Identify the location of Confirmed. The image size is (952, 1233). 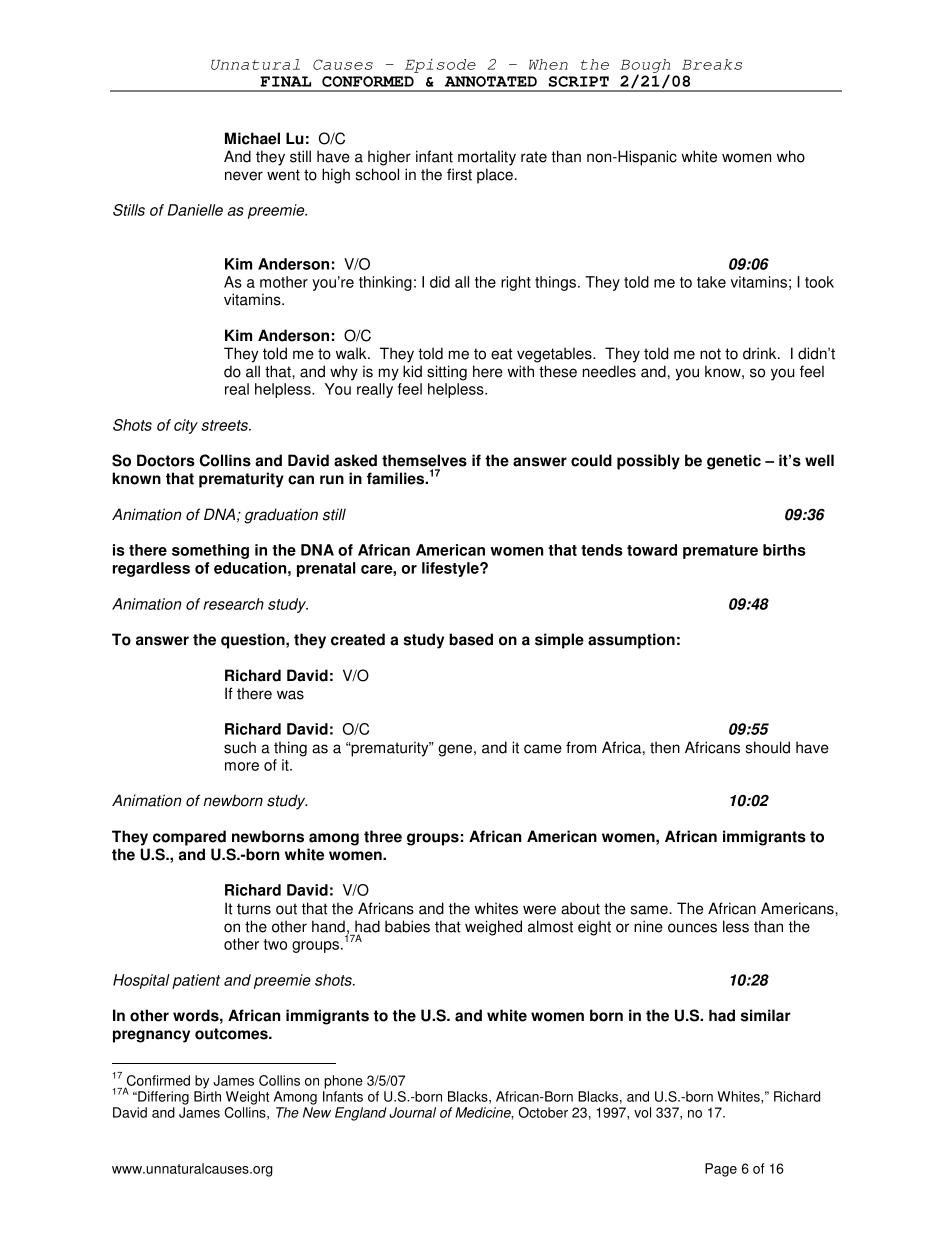
(157, 1081).
